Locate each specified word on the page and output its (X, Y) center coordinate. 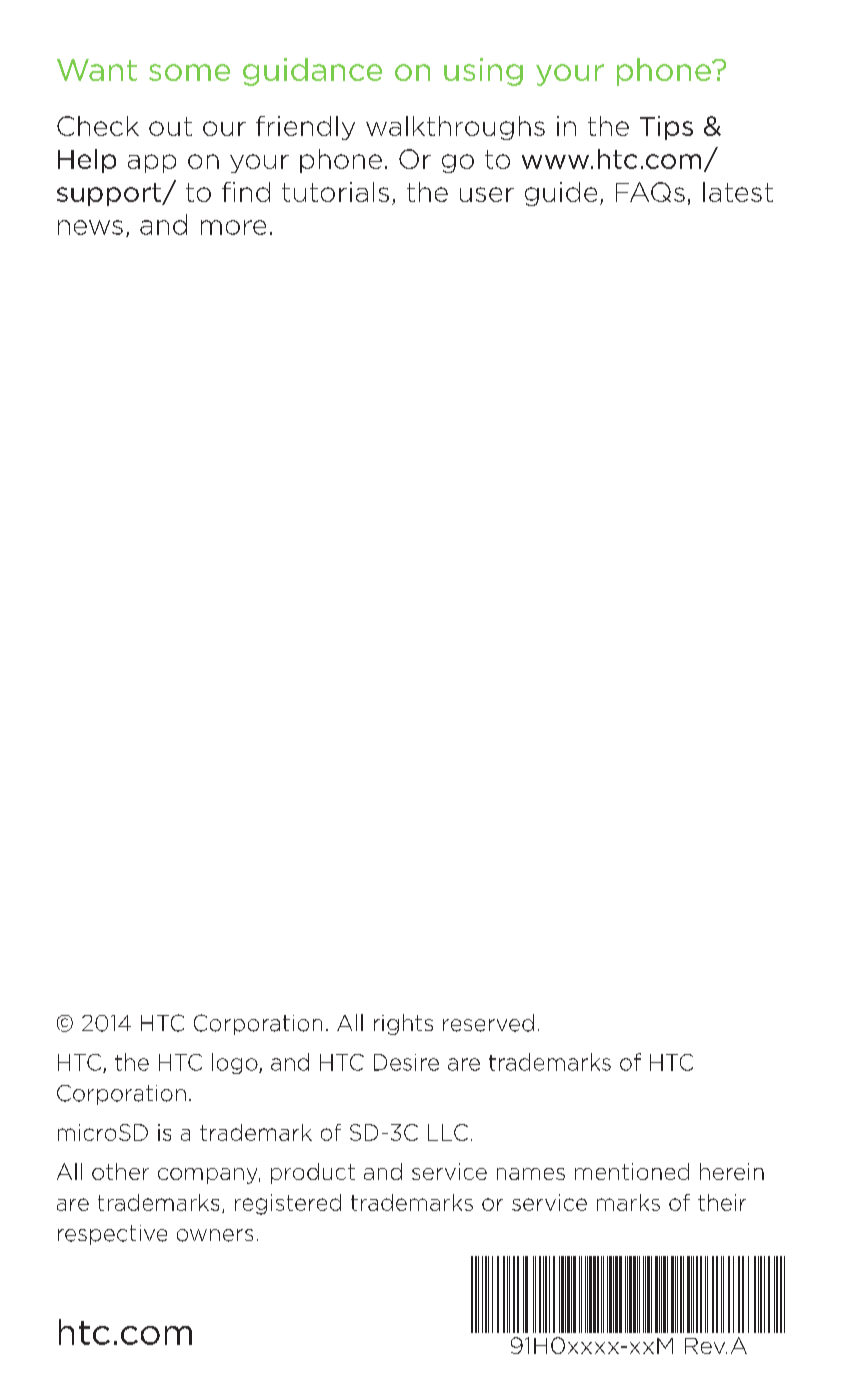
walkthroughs (455, 128)
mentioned (632, 1171)
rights (403, 1024)
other (120, 1171)
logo (236, 1063)
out (170, 126)
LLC (448, 1132)
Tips (666, 128)
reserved (488, 1023)
